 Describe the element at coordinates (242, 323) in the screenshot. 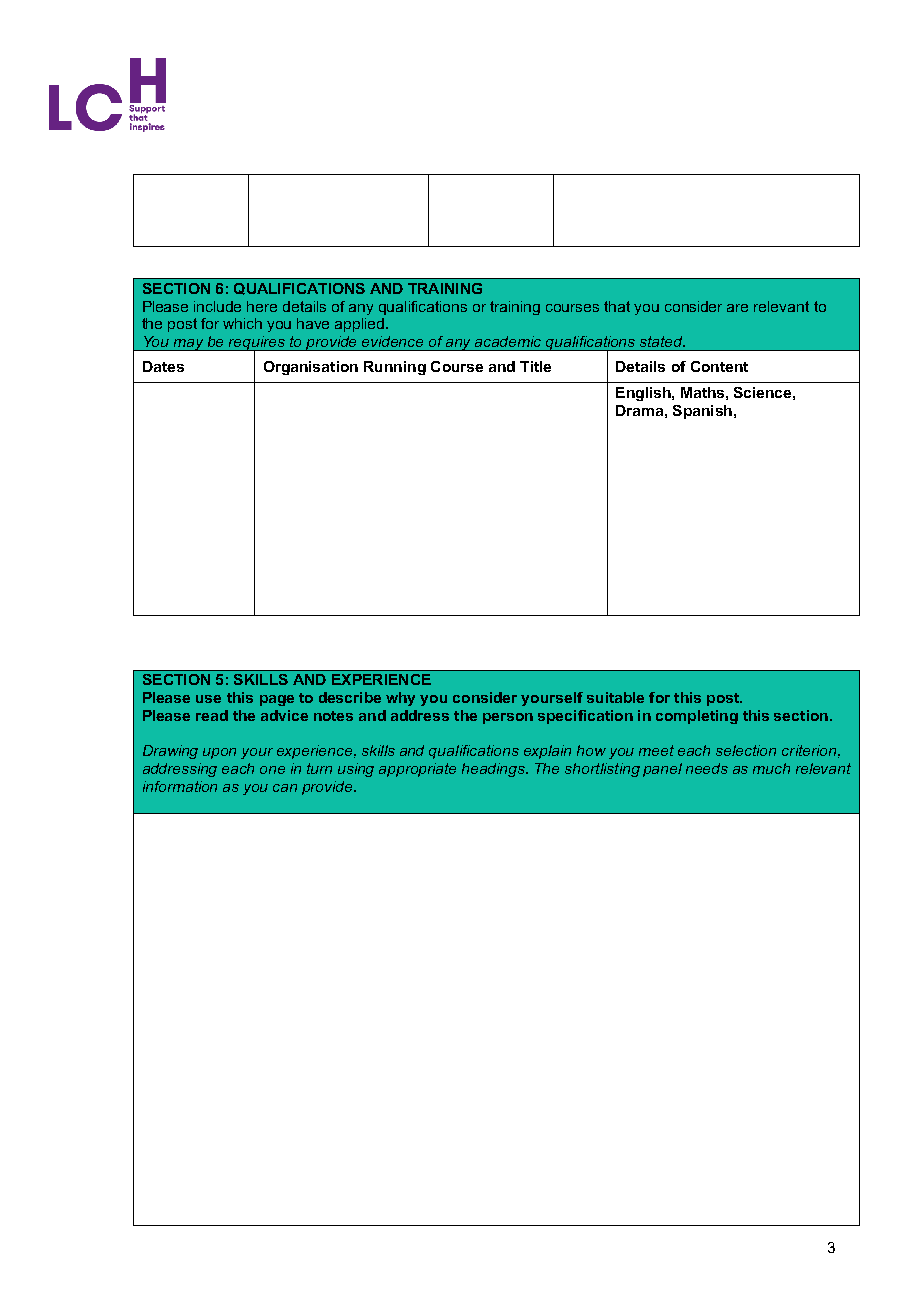

I see `which` at that location.
